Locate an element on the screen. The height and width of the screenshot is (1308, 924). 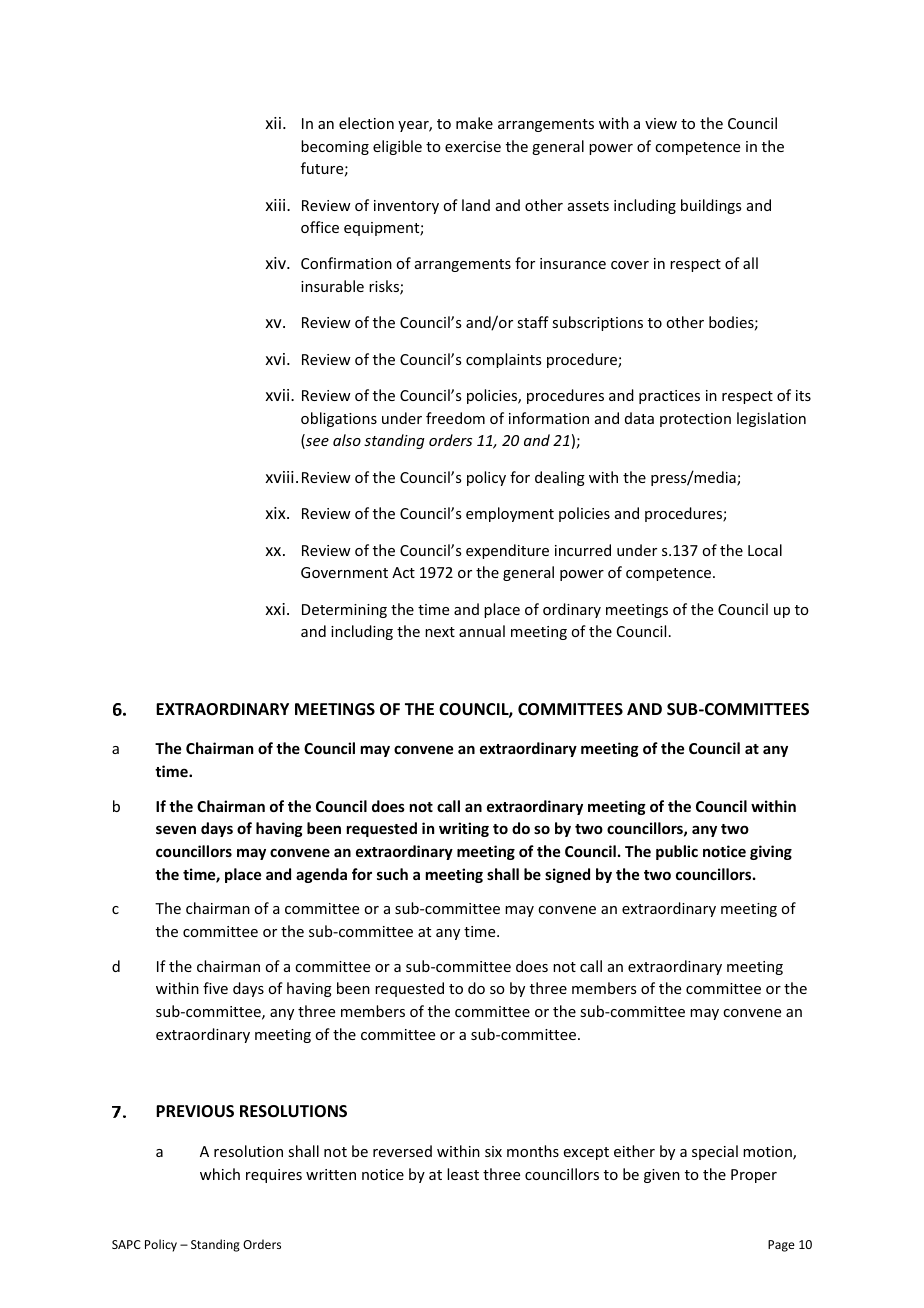
exercise is located at coordinates (473, 146).
